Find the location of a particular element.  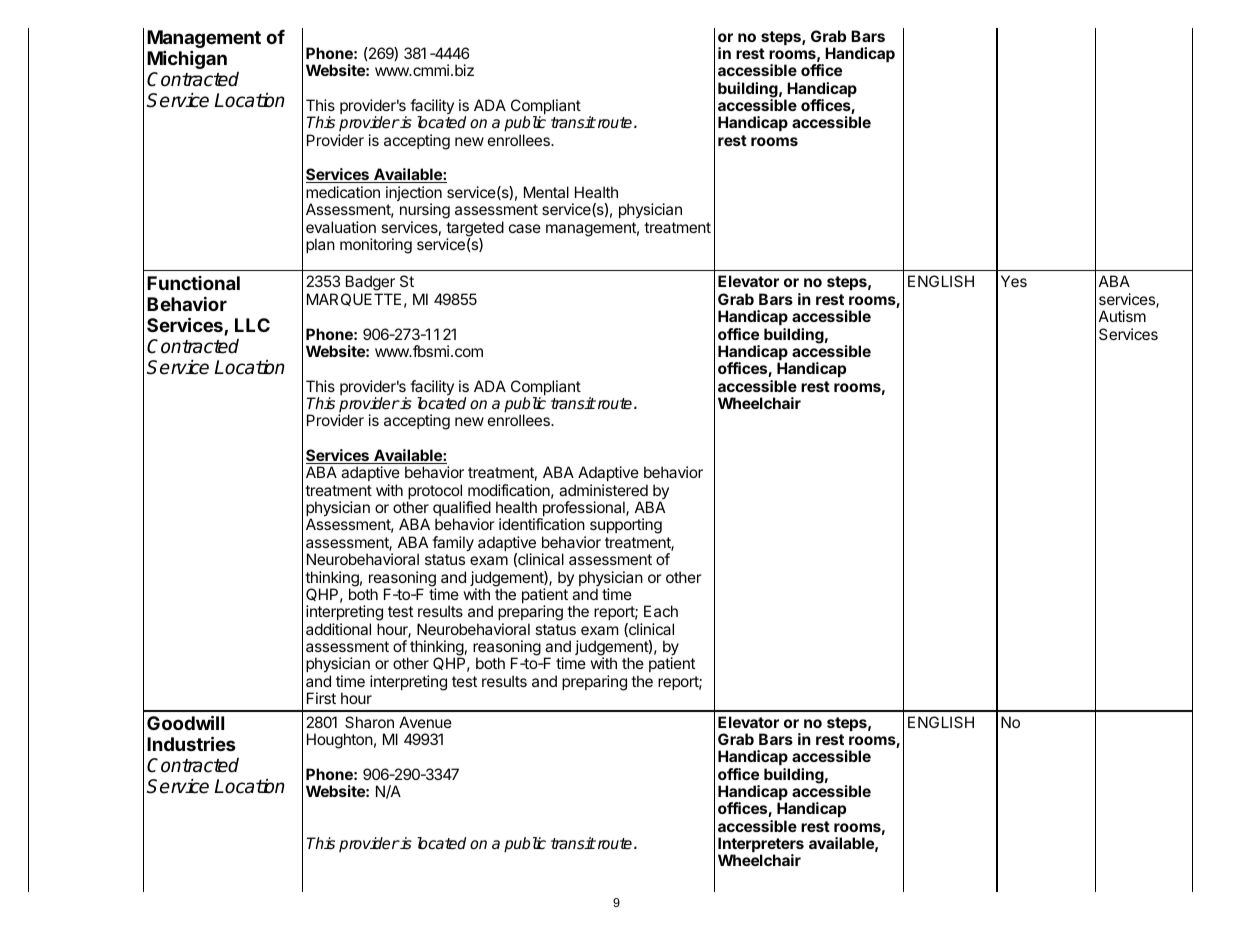

Michigan is located at coordinates (187, 59).
